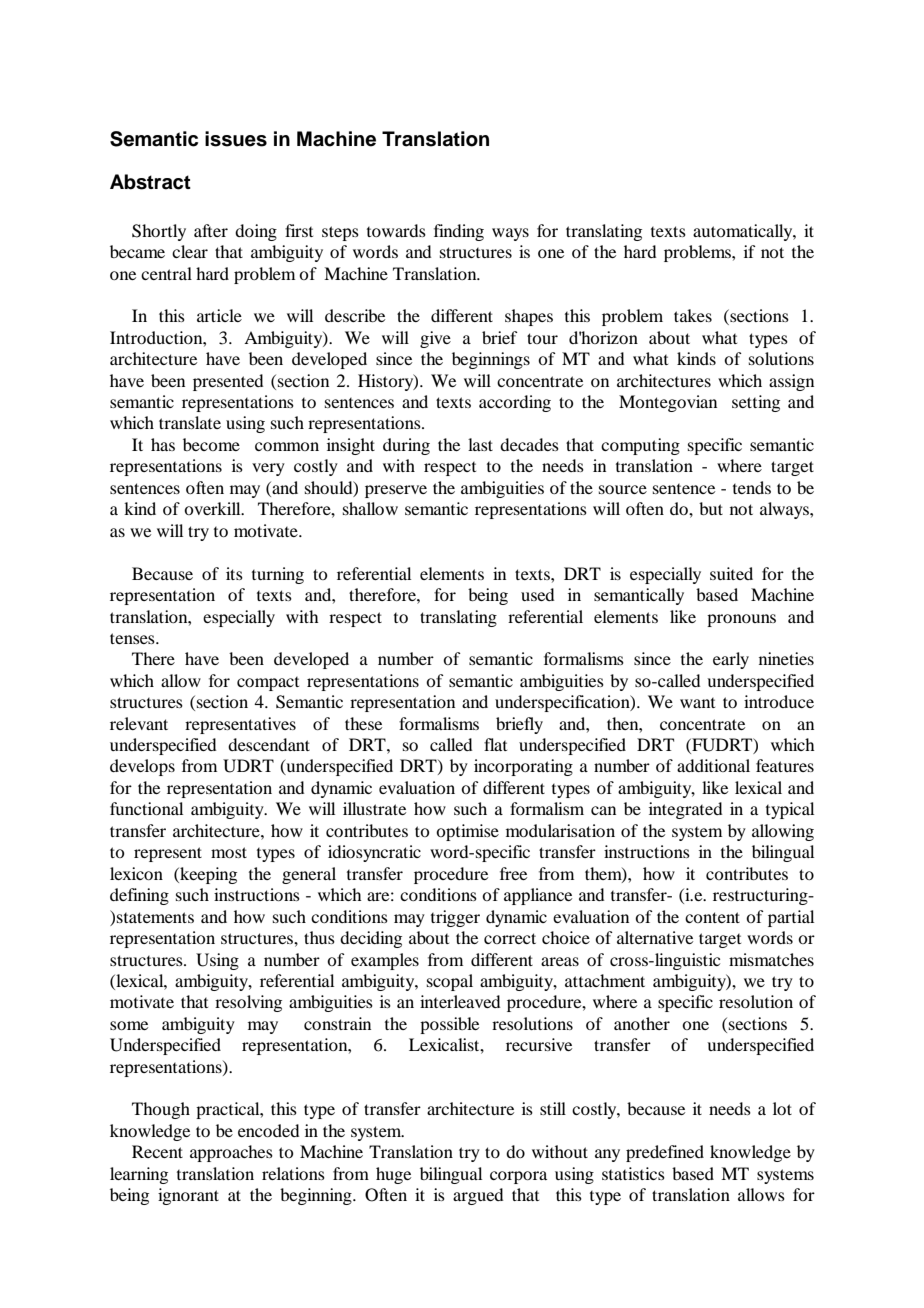 The image size is (924, 1308). I want to click on argued, so click(478, 1196).
